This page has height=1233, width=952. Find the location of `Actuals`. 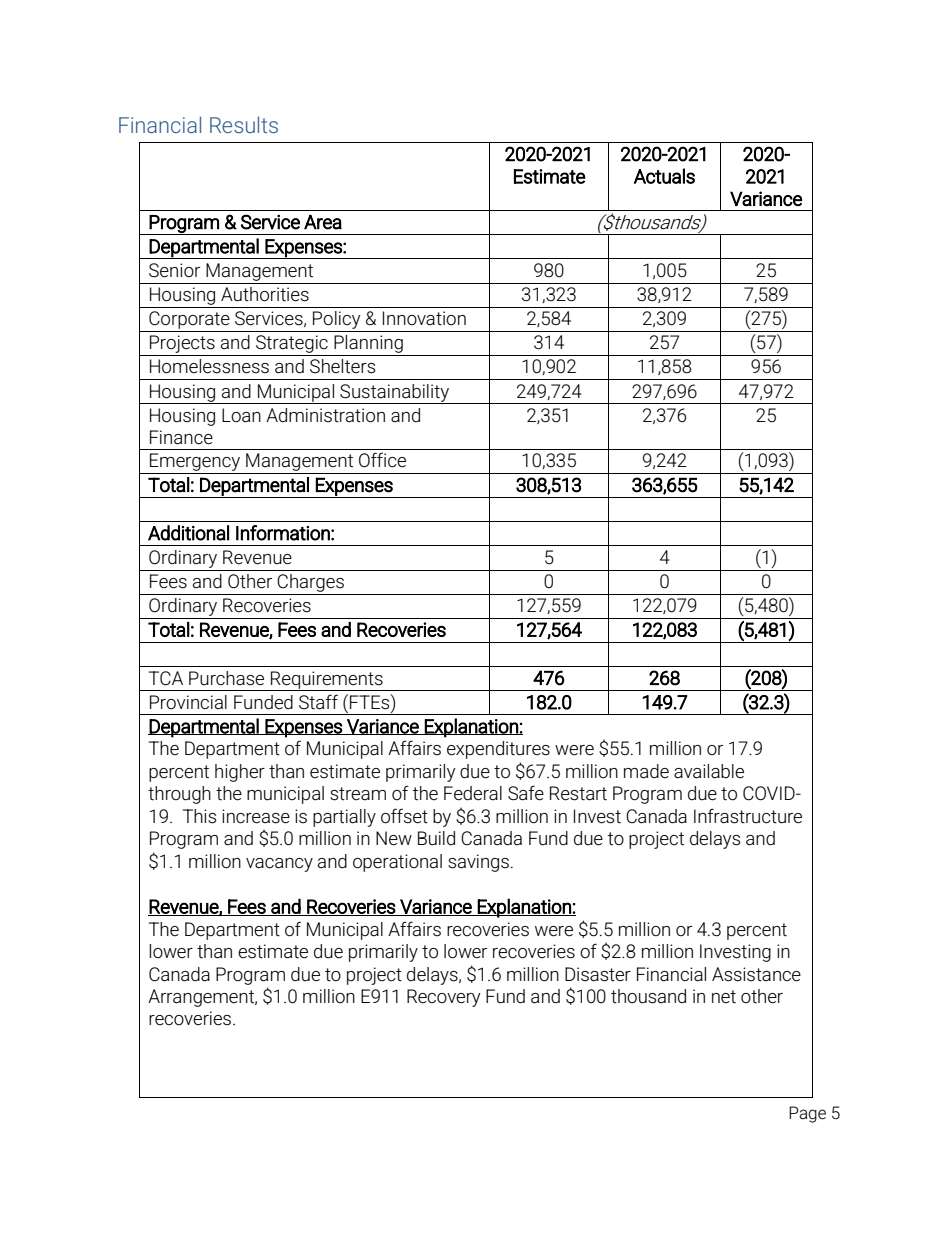

Actuals is located at coordinates (664, 176).
